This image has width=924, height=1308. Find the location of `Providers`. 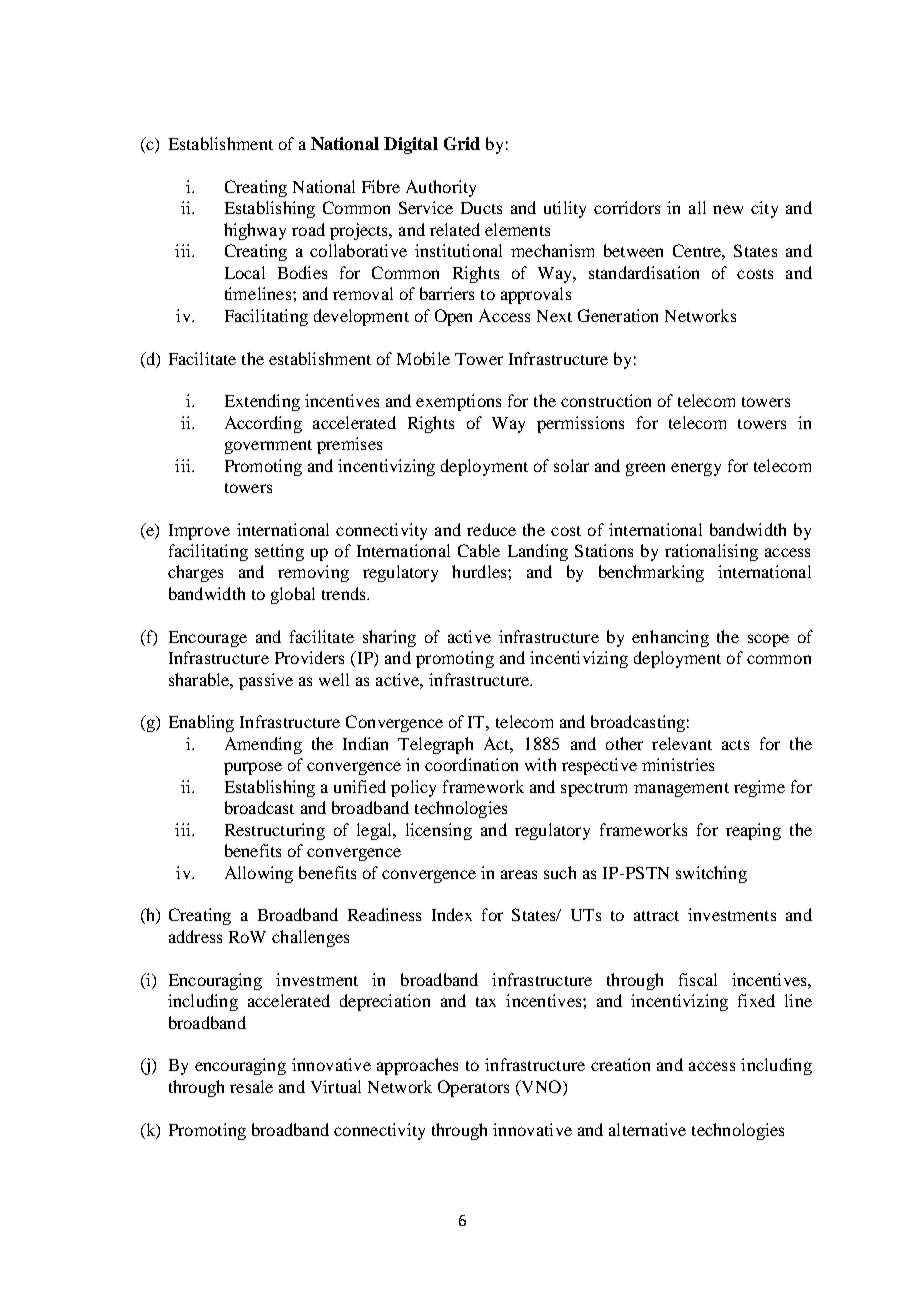

Providers is located at coordinates (309, 657).
